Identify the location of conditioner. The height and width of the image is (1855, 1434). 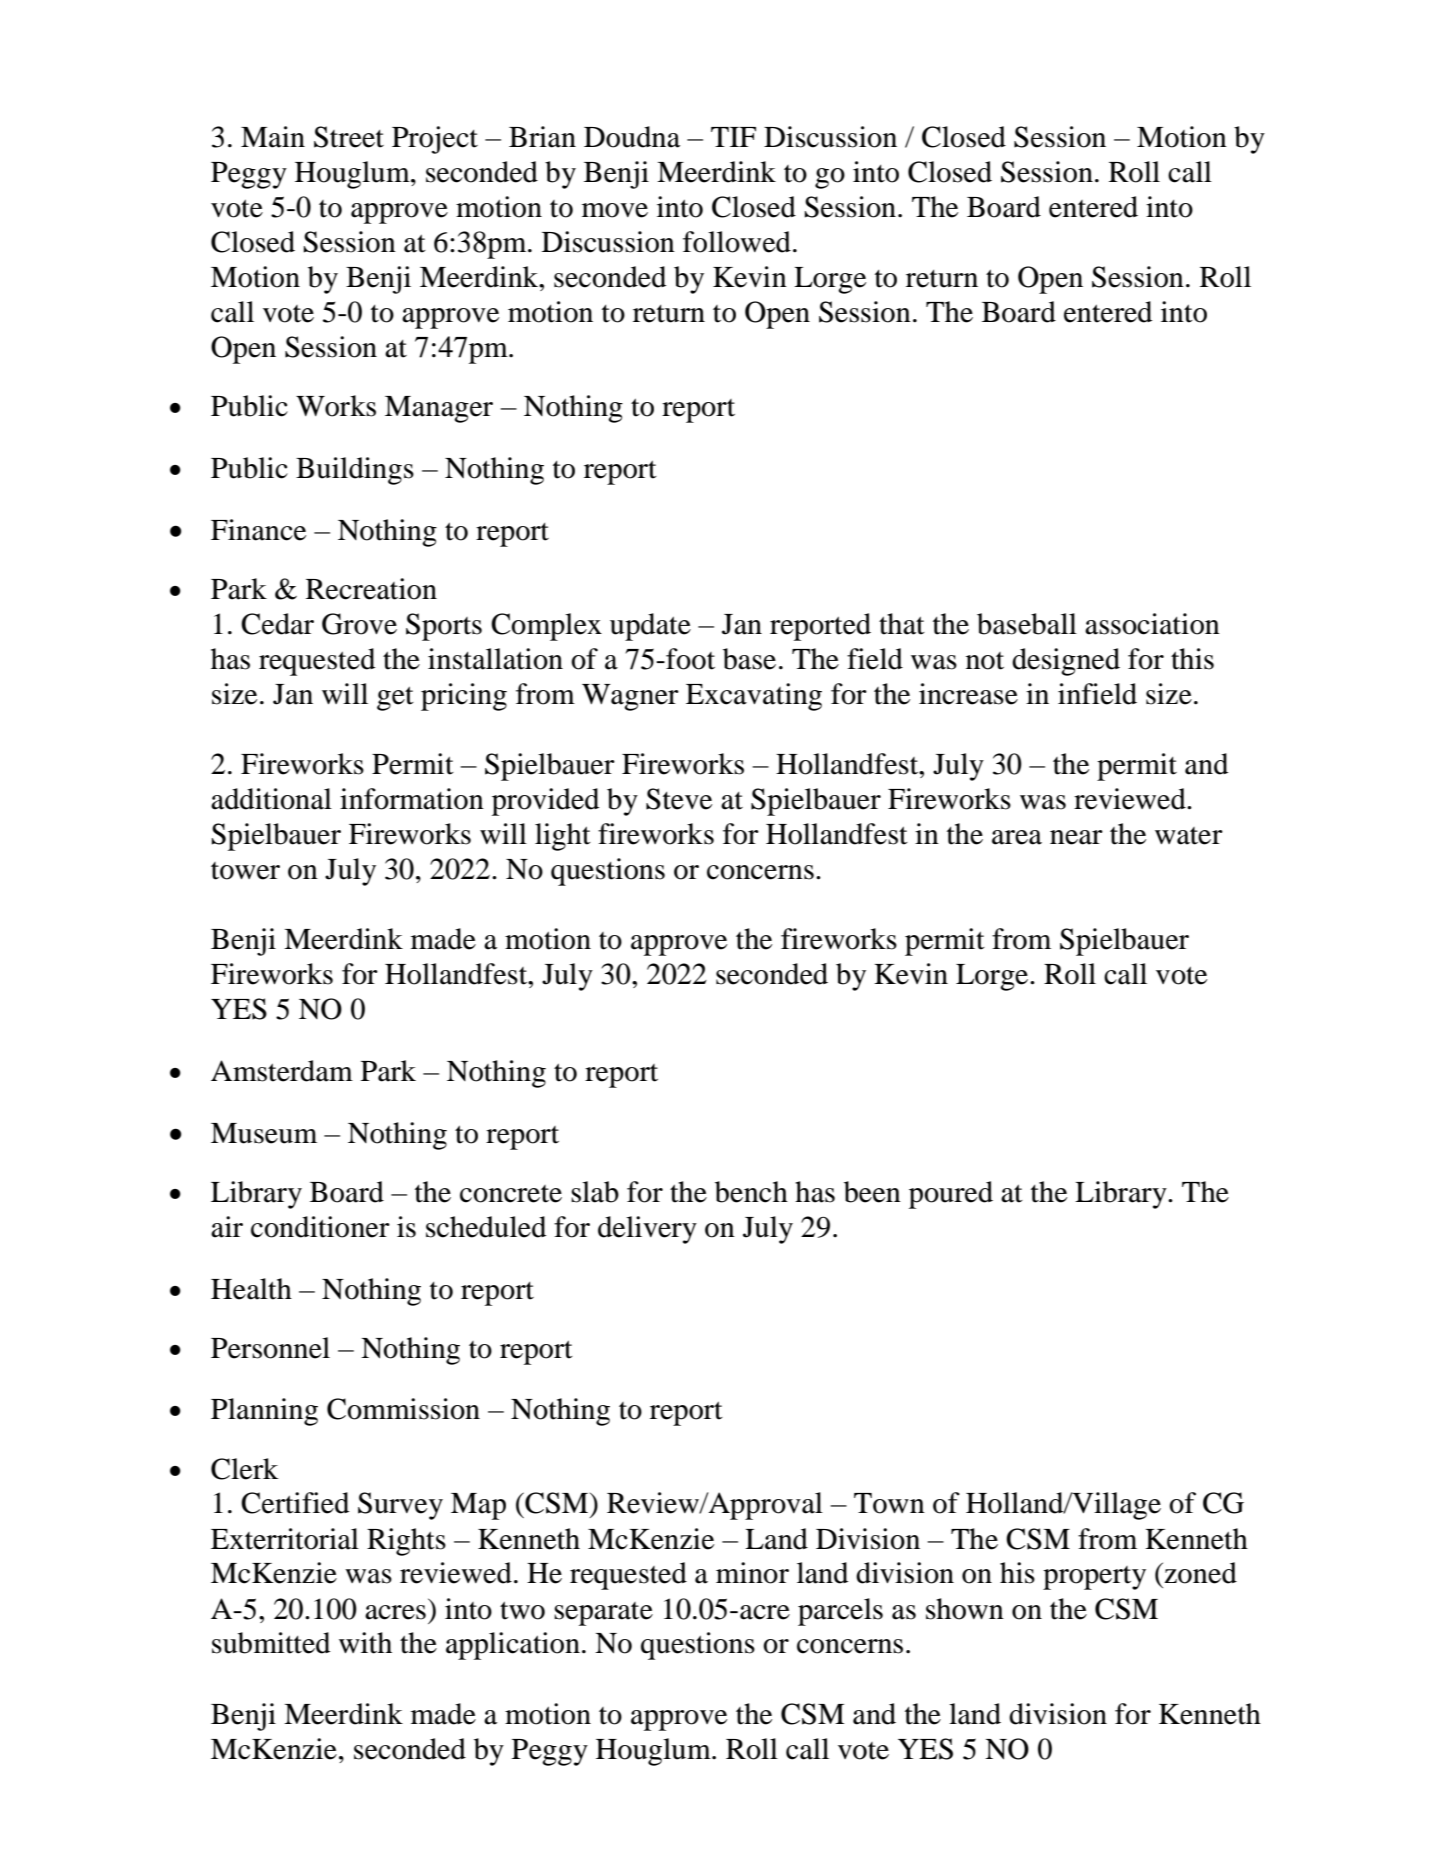
(320, 1227).
